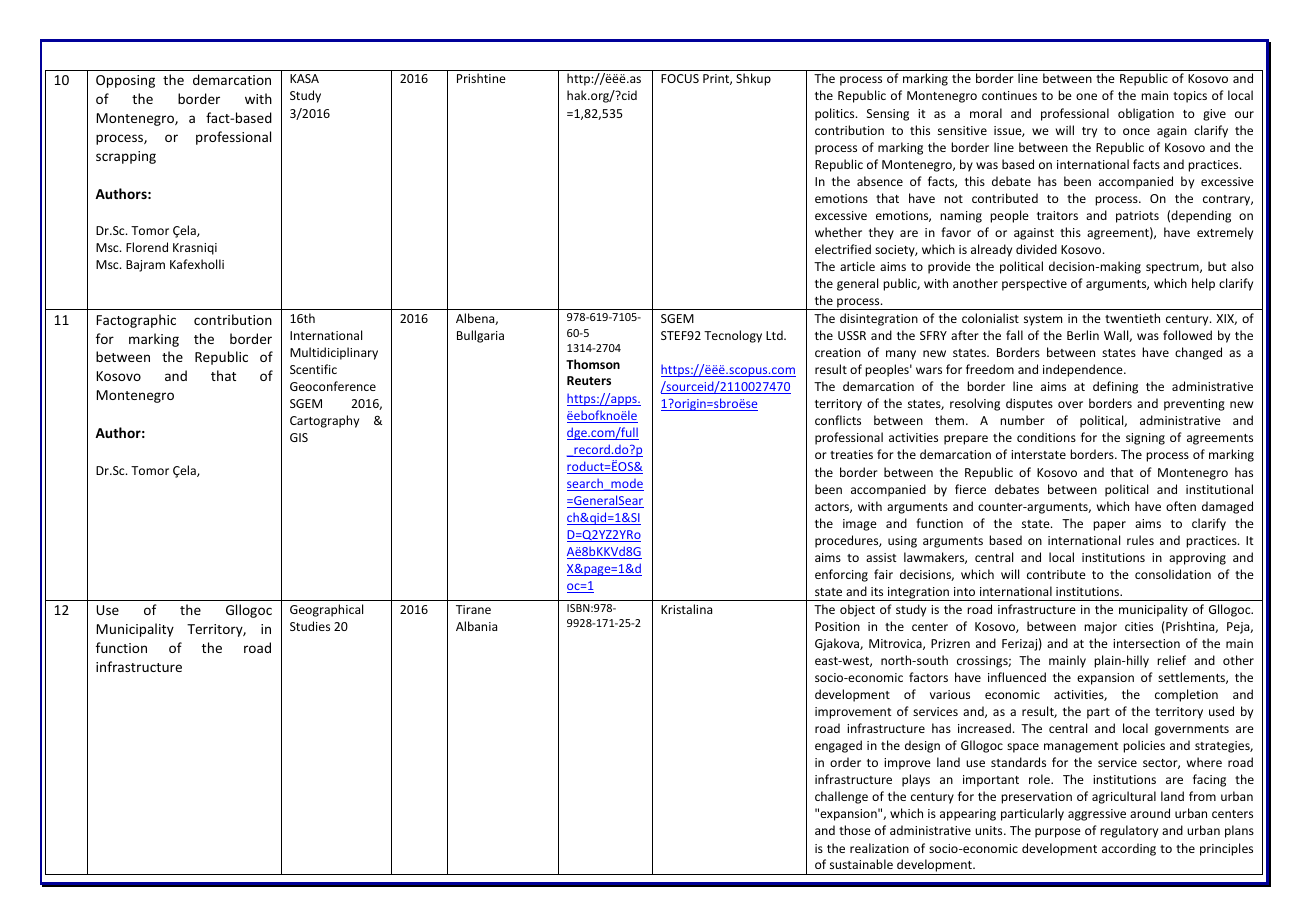 The image size is (1308, 924). Describe the element at coordinates (1086, 96) in the image. I see `one` at that location.
